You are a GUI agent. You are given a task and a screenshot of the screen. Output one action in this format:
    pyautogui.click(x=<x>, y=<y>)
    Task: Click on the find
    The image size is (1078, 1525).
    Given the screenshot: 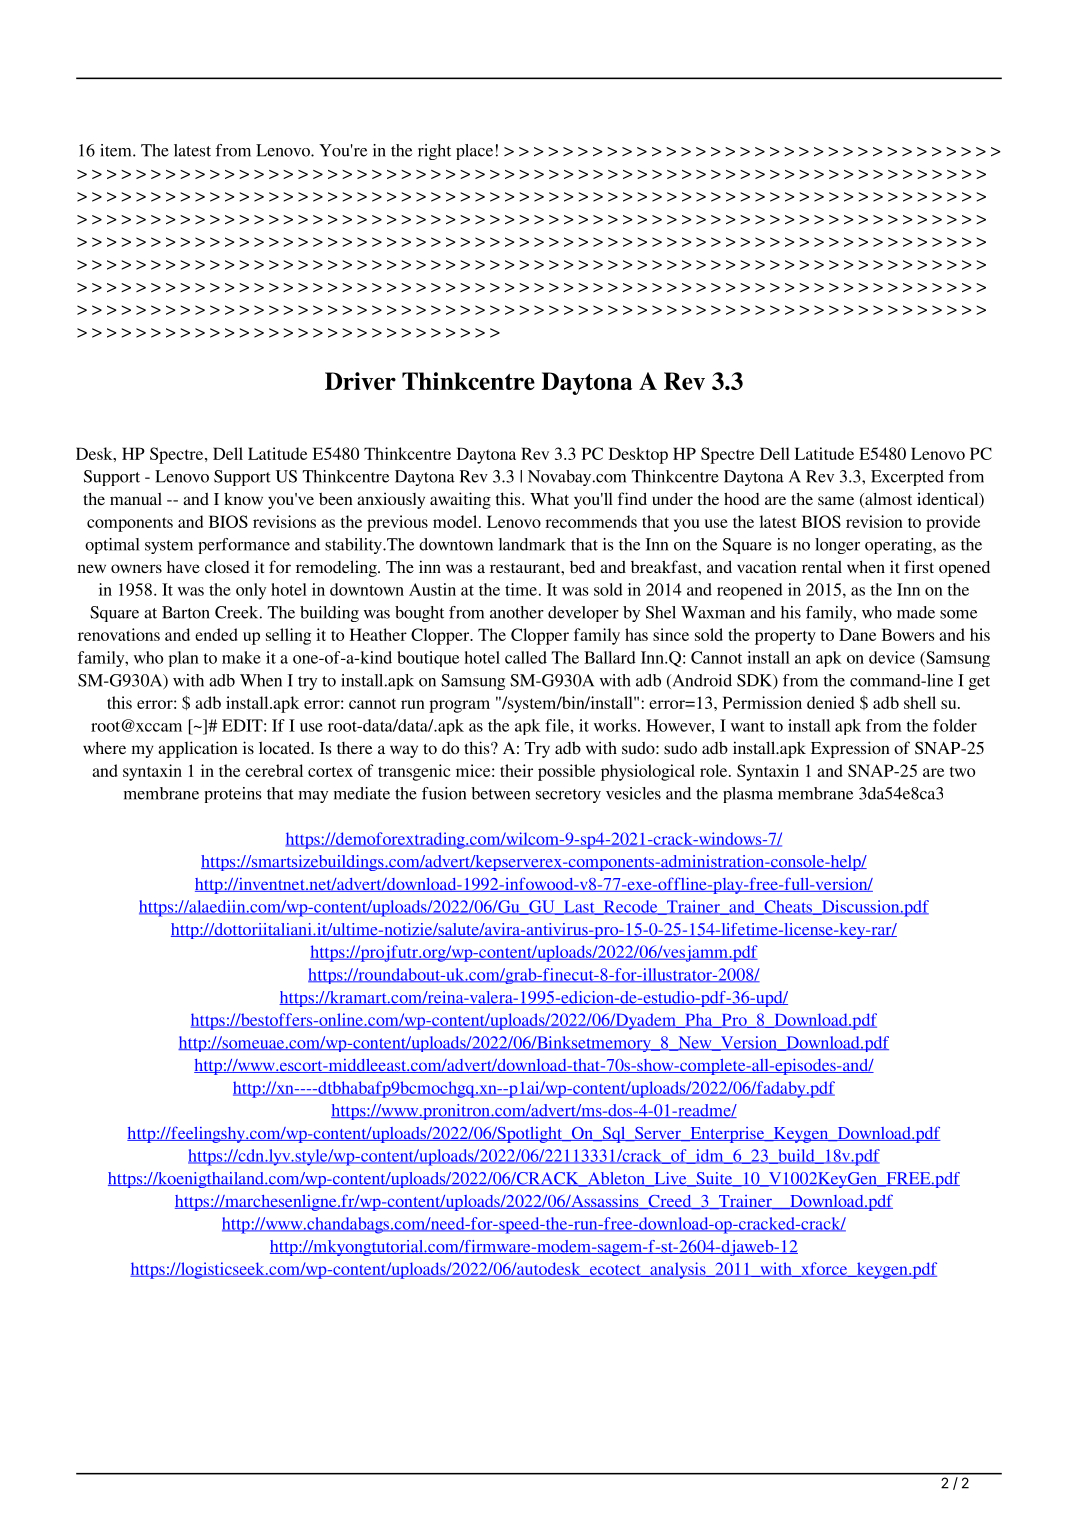 What is the action you would take?
    pyautogui.click(x=632, y=498)
